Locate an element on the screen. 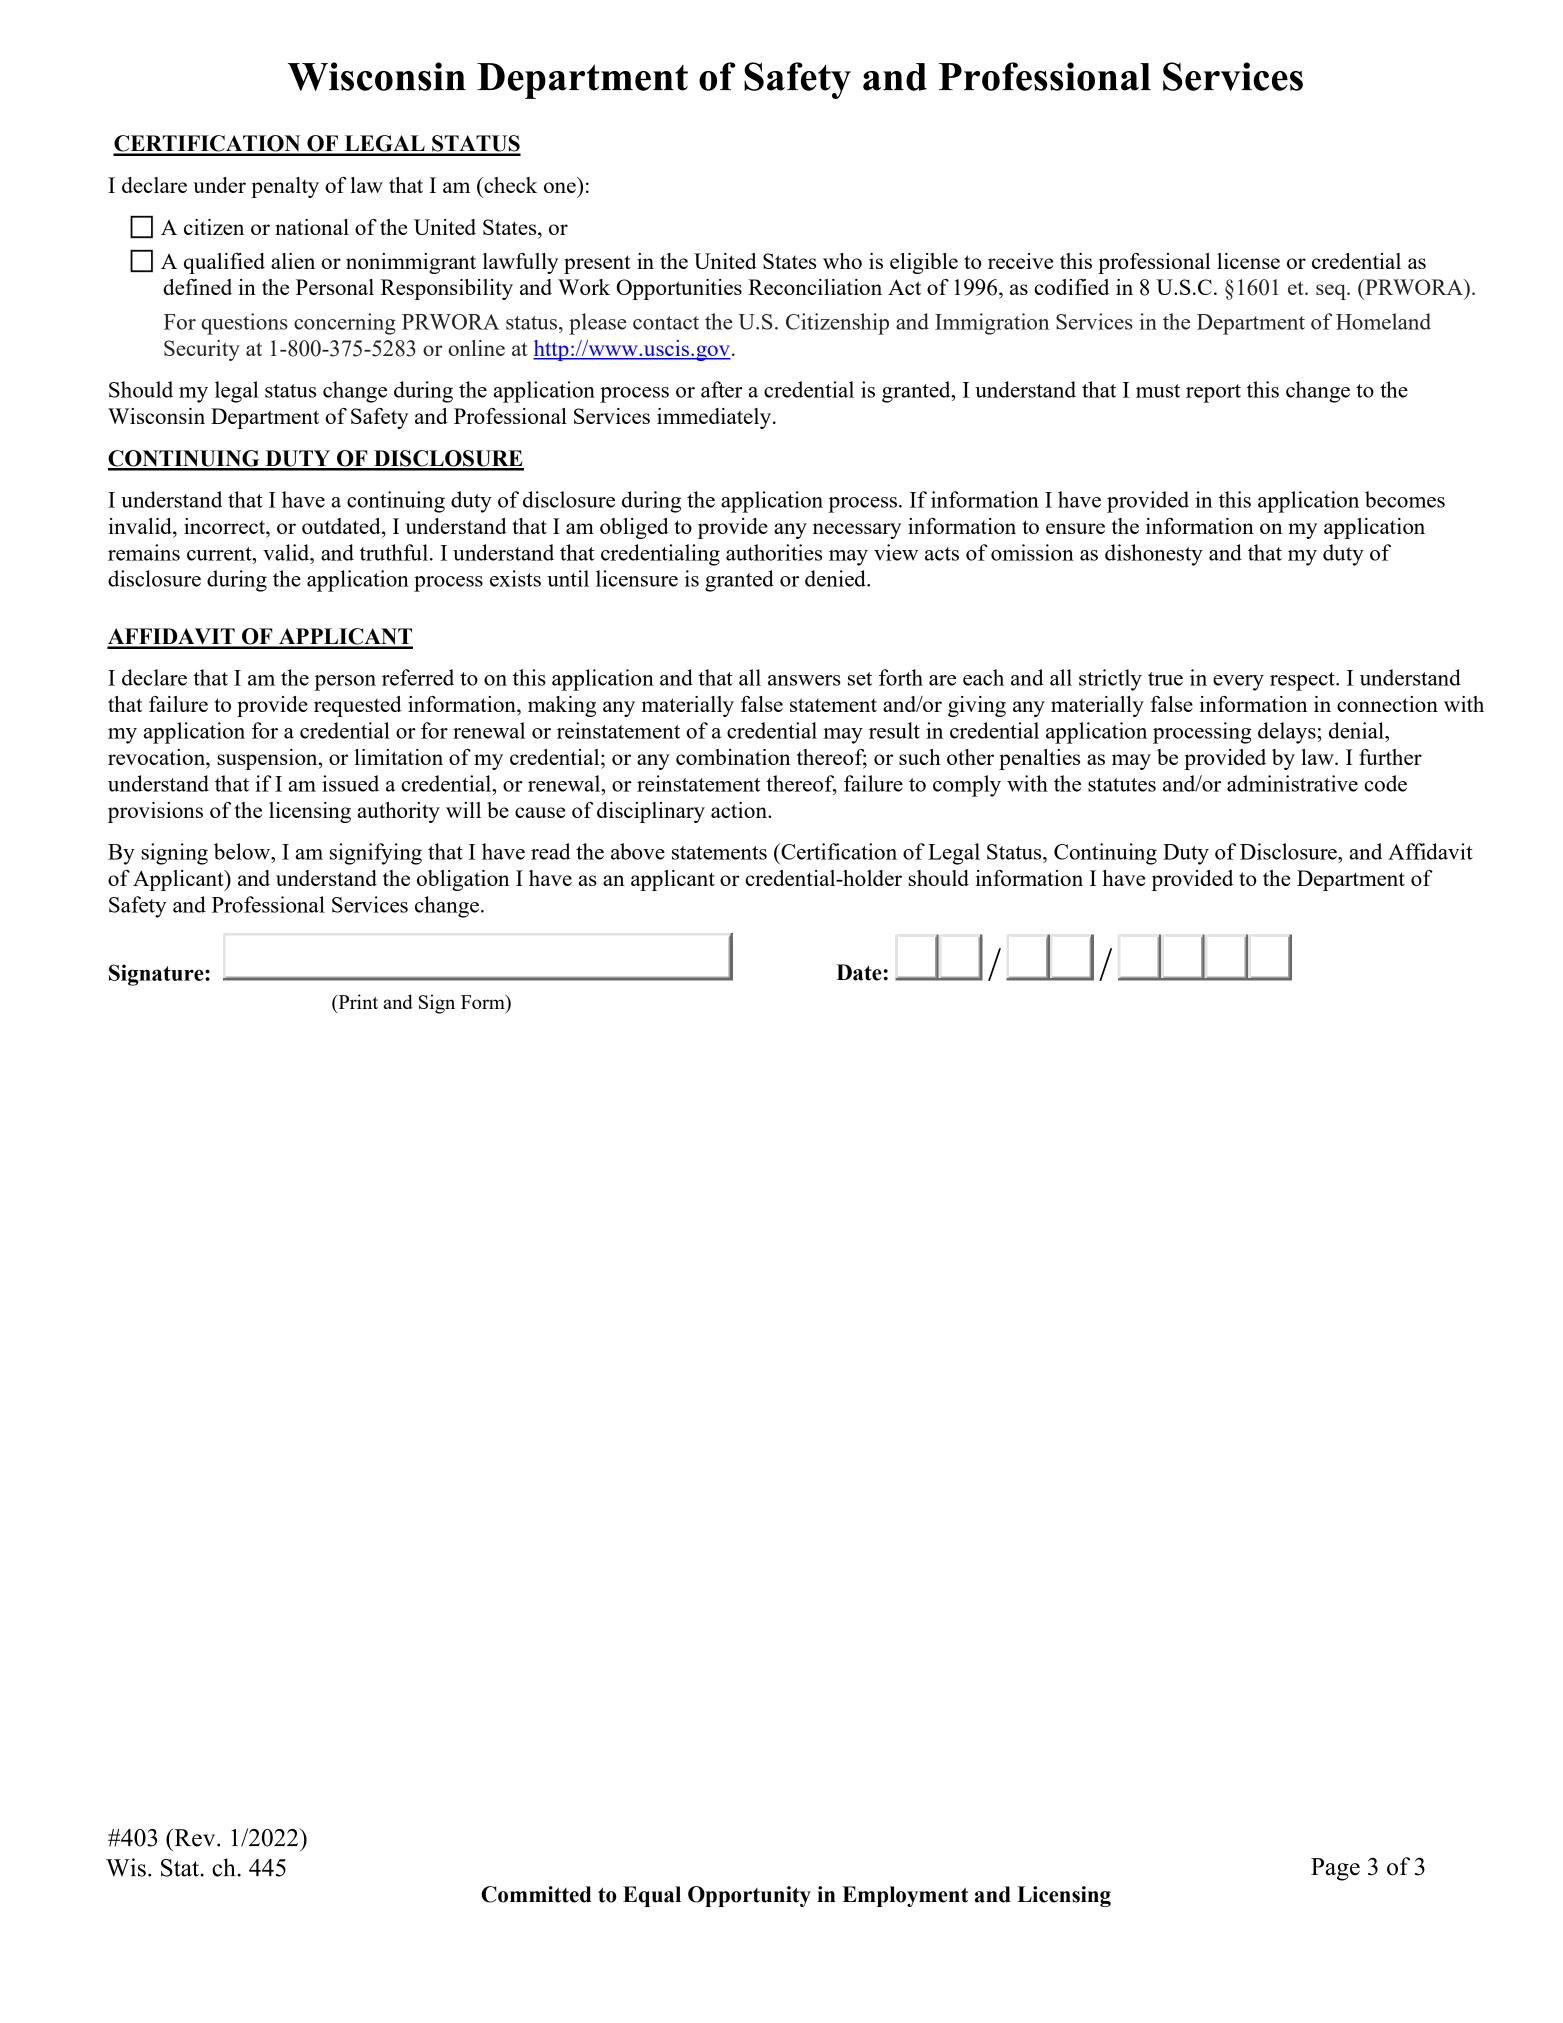 The height and width of the screenshot is (2023, 1563). administrative is located at coordinates (1292, 783).
